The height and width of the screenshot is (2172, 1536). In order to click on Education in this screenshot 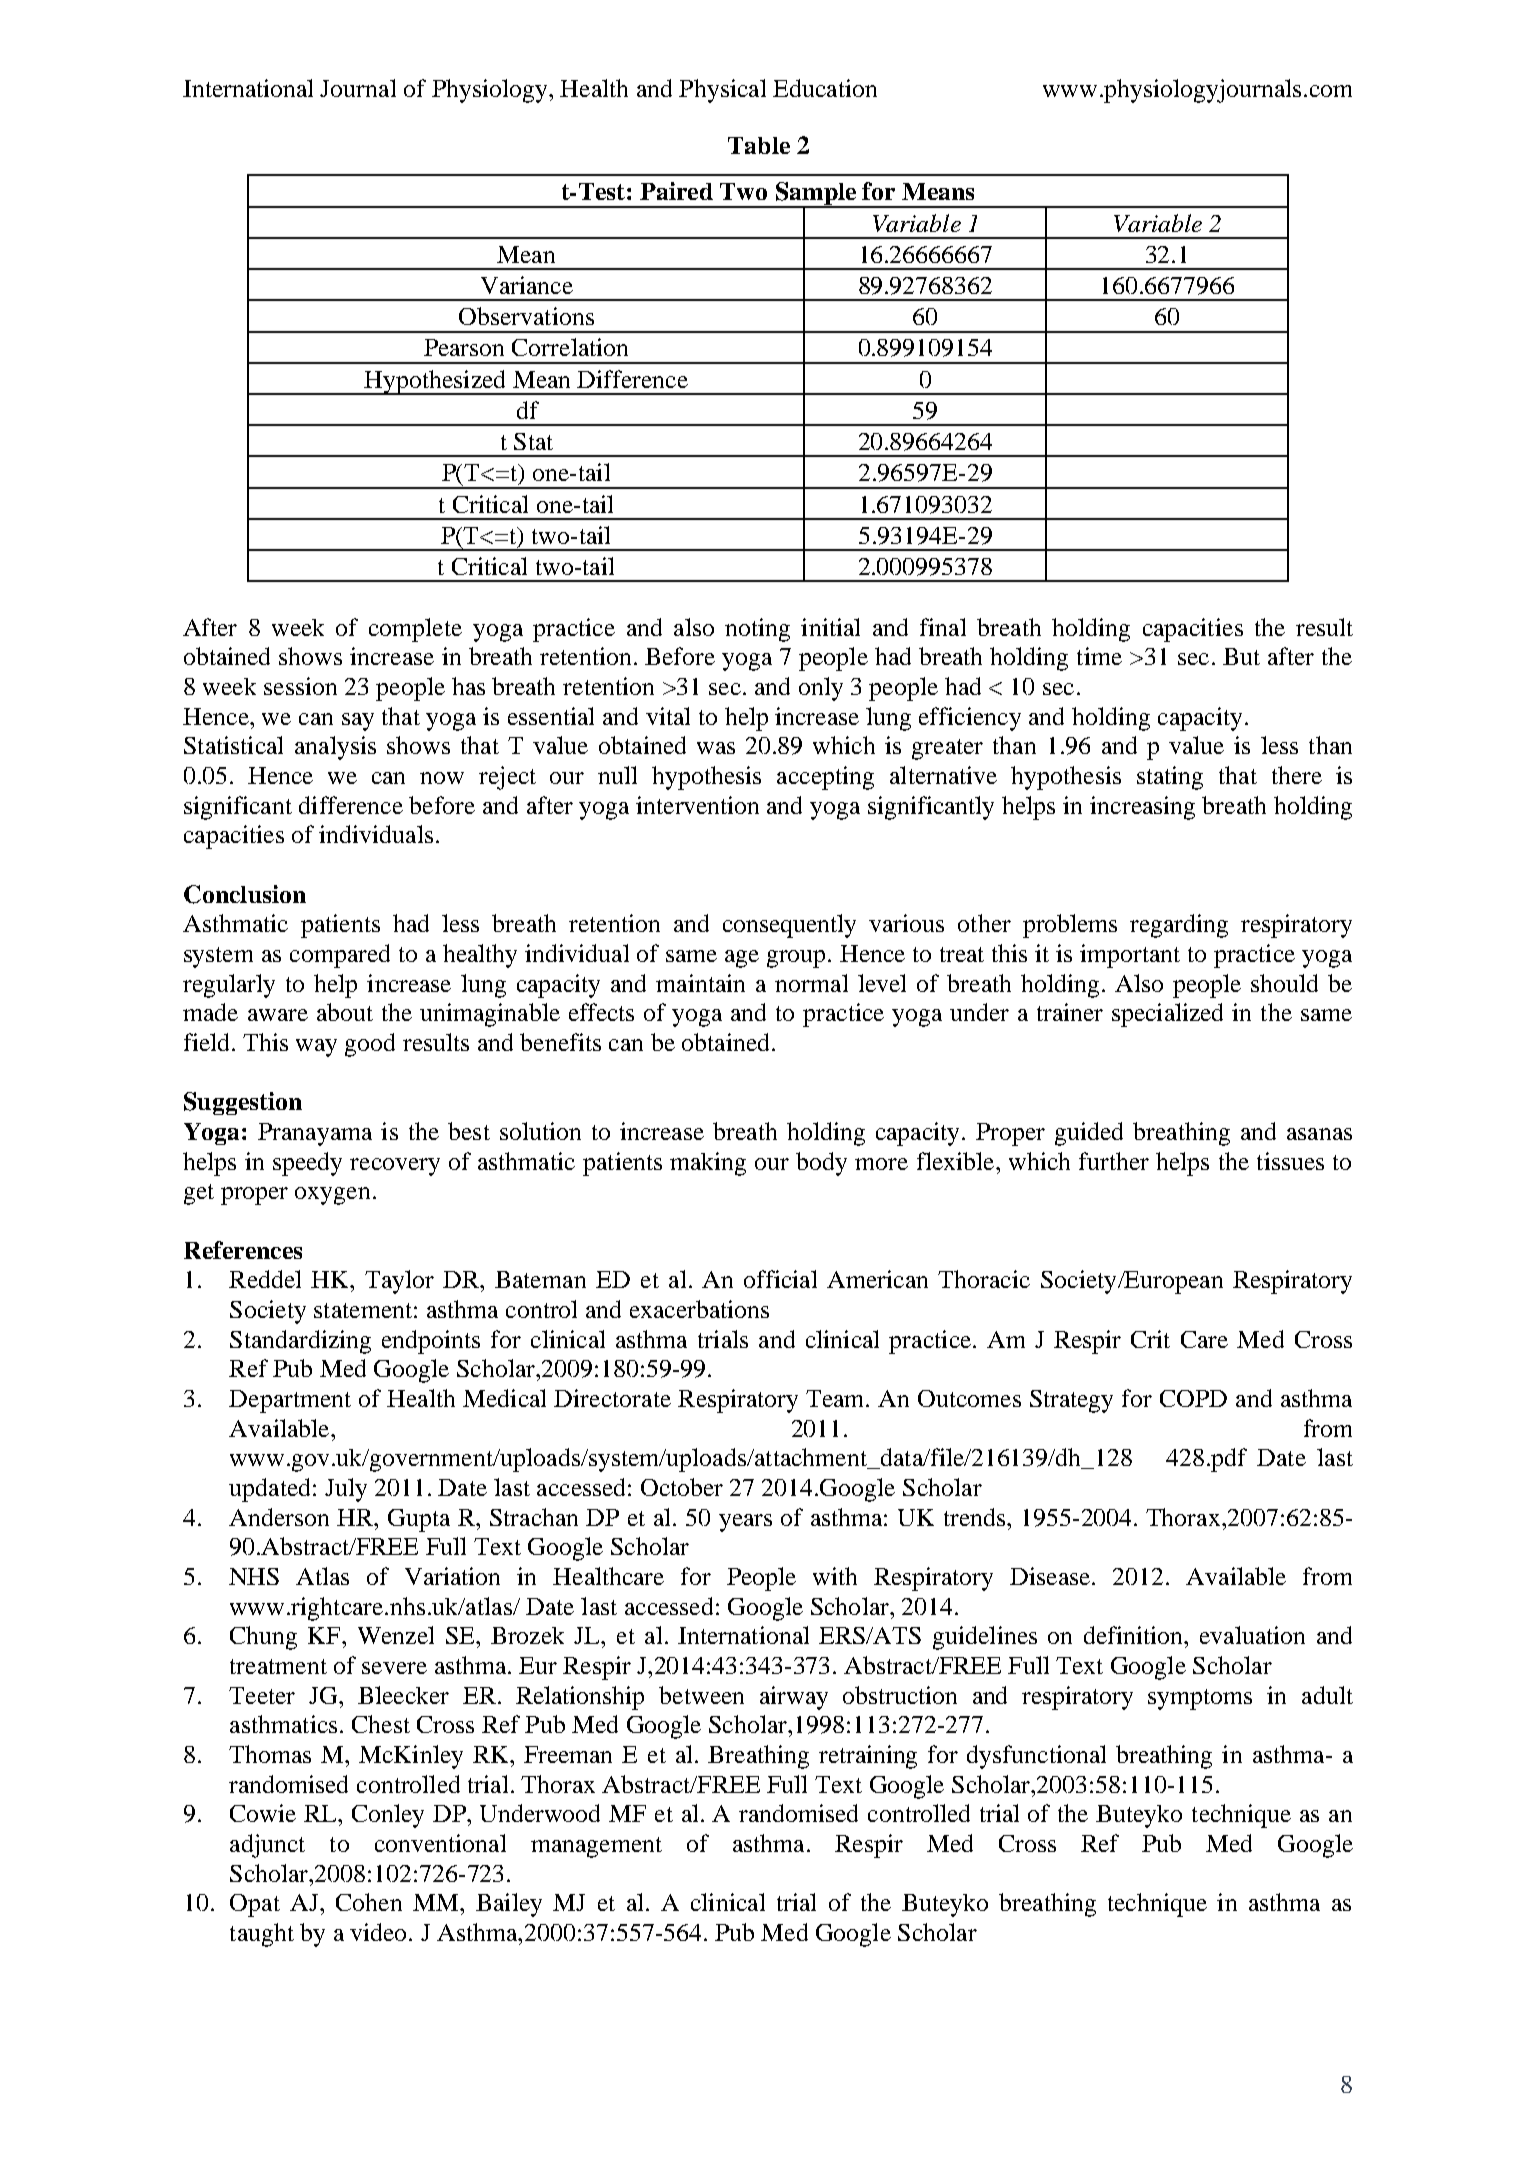, I will do `click(825, 88)`.
